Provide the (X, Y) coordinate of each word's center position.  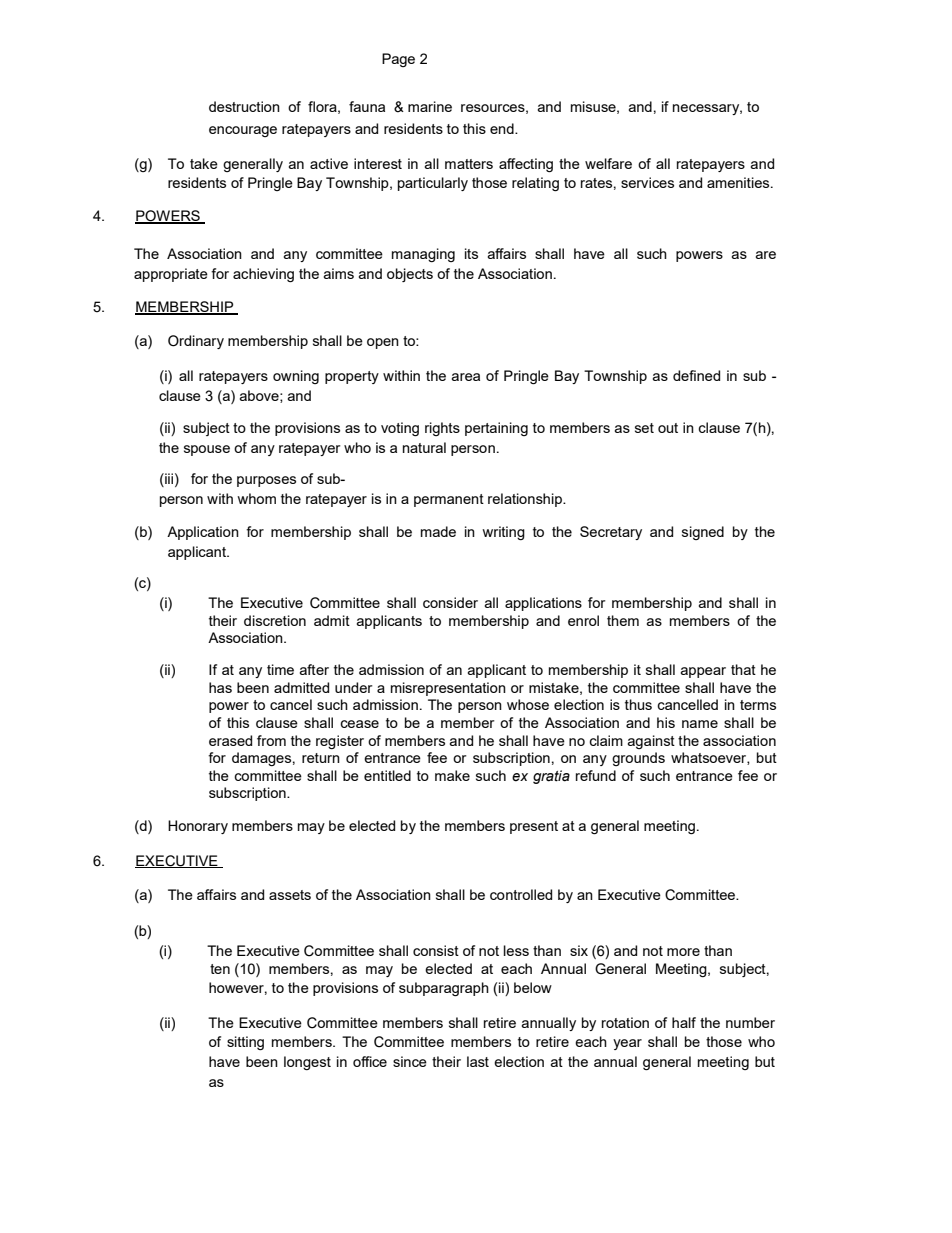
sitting (245, 1043)
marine (430, 106)
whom (256, 498)
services (647, 182)
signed (703, 533)
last (478, 1061)
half (684, 1022)
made (438, 531)
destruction (244, 106)
